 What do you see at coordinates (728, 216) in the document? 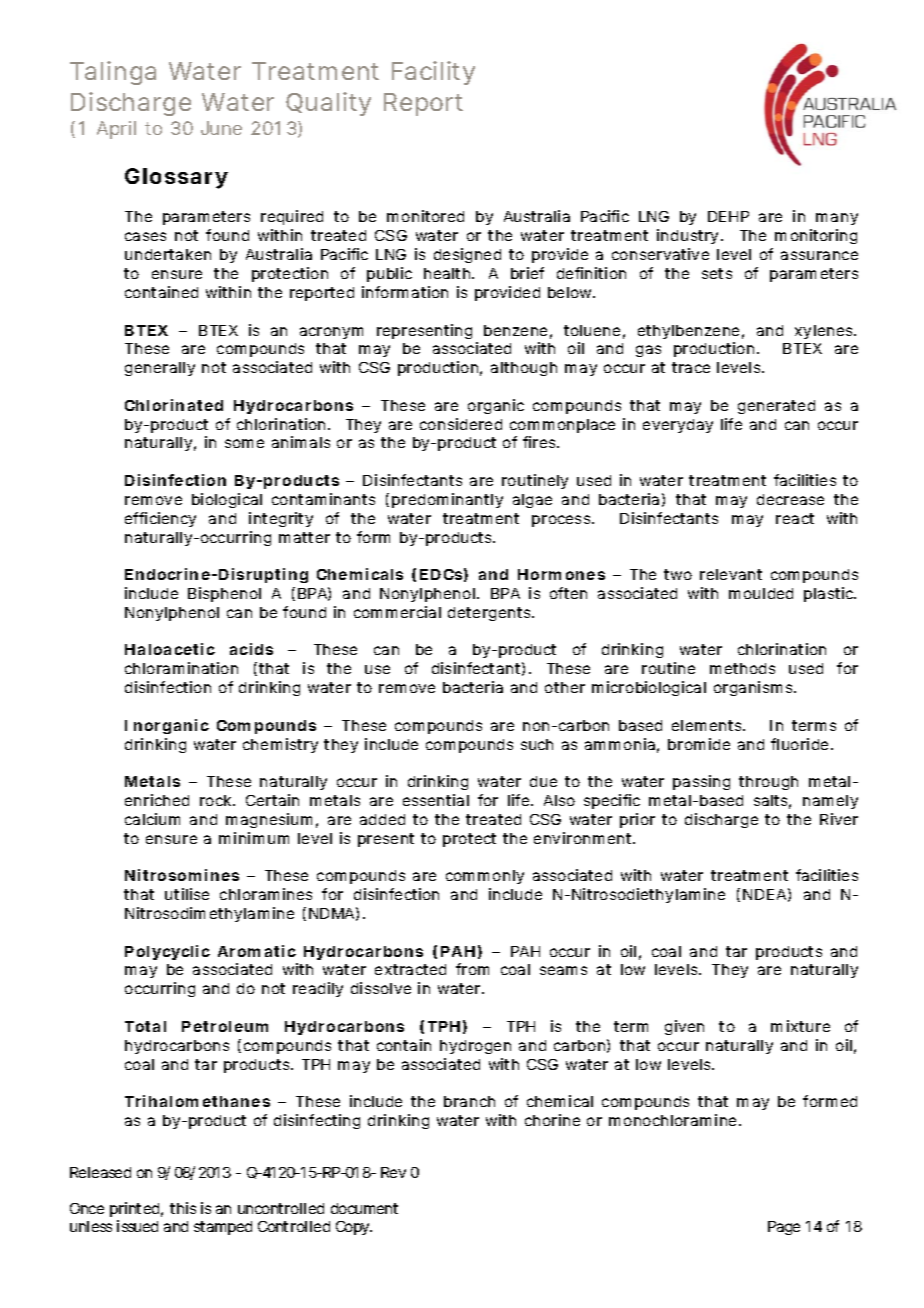
I see `DEHP` at bounding box center [728, 216].
